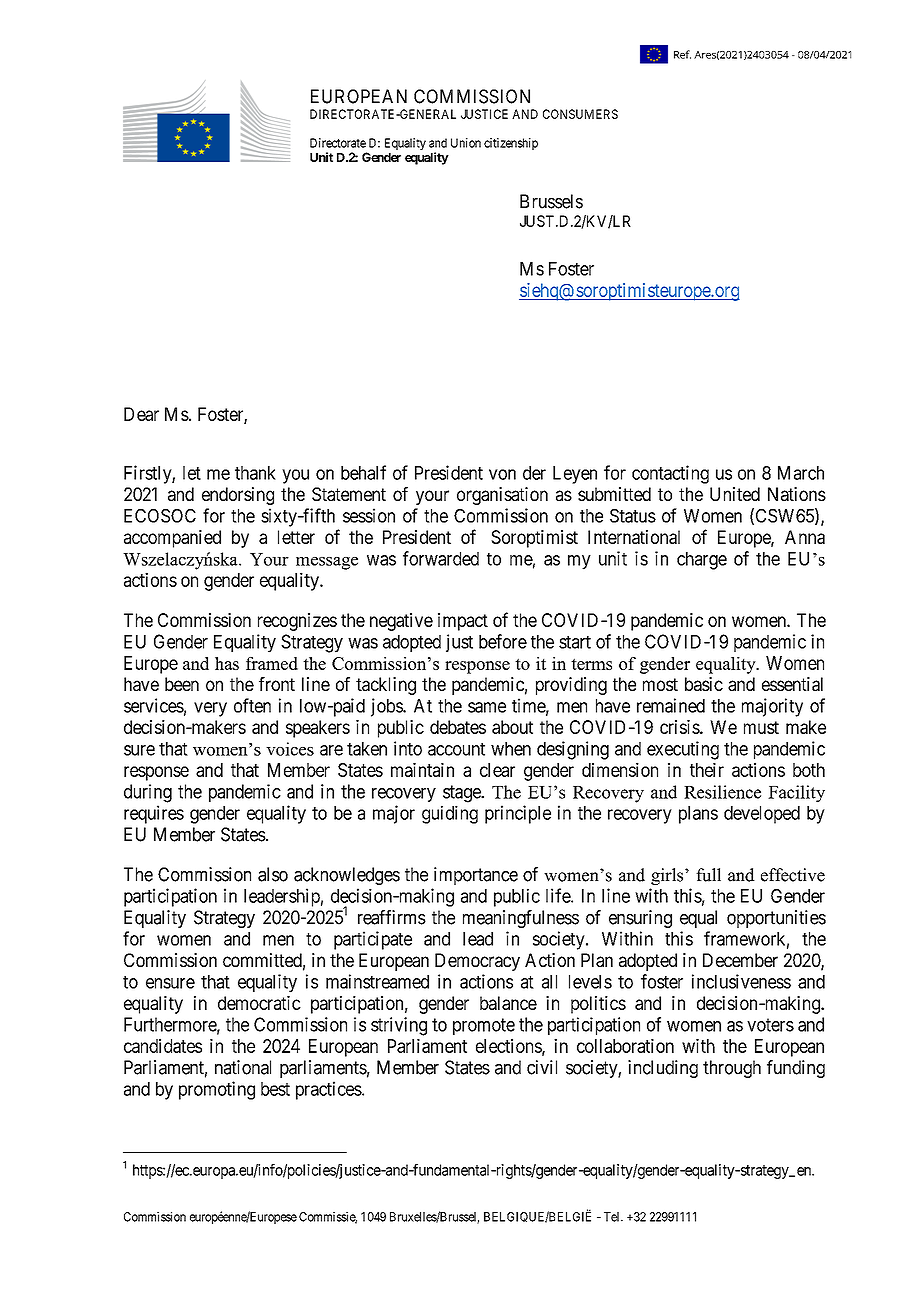 This page has width=924, height=1308. I want to click on promoting, so click(217, 1090).
